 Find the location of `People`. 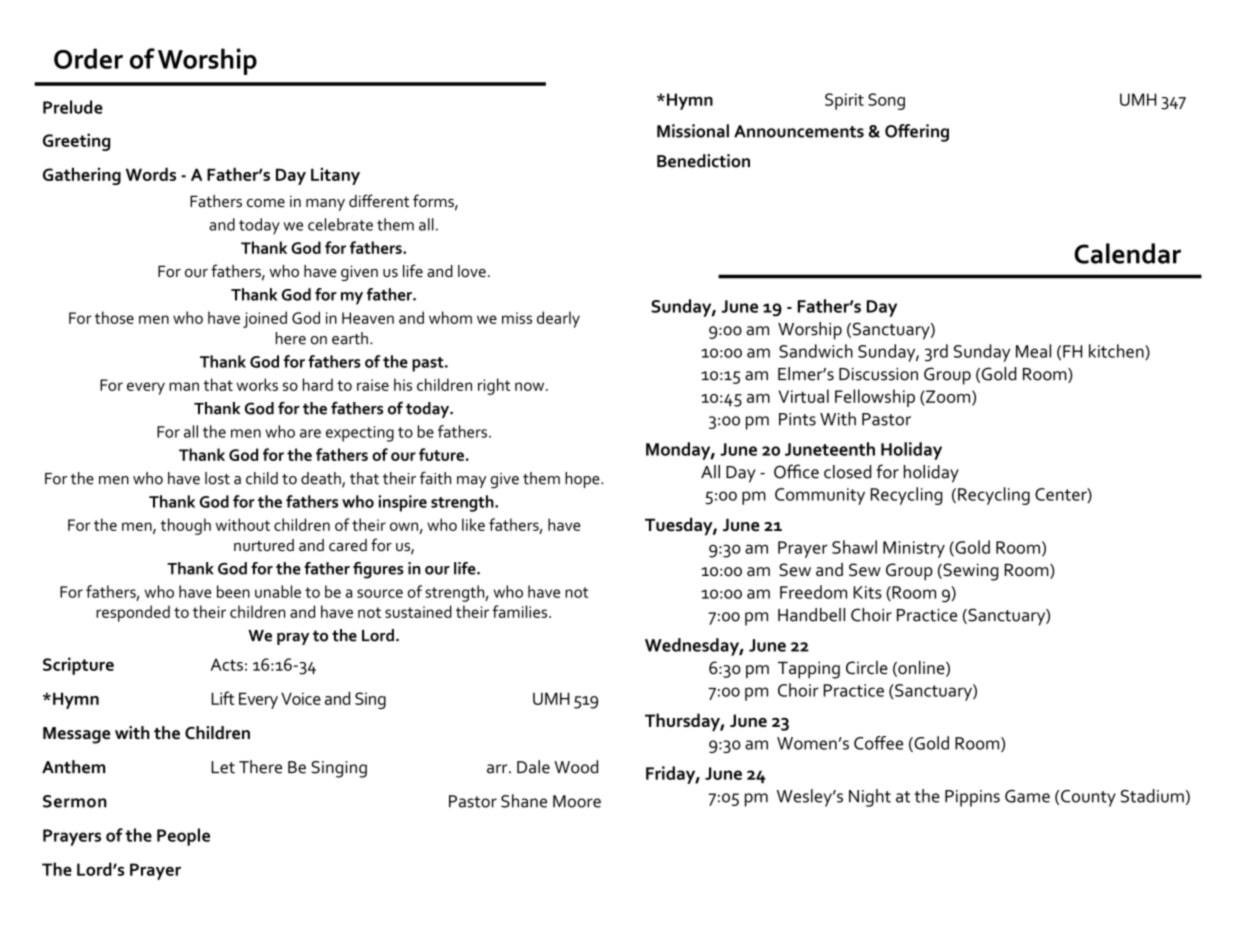

People is located at coordinates (183, 837).
